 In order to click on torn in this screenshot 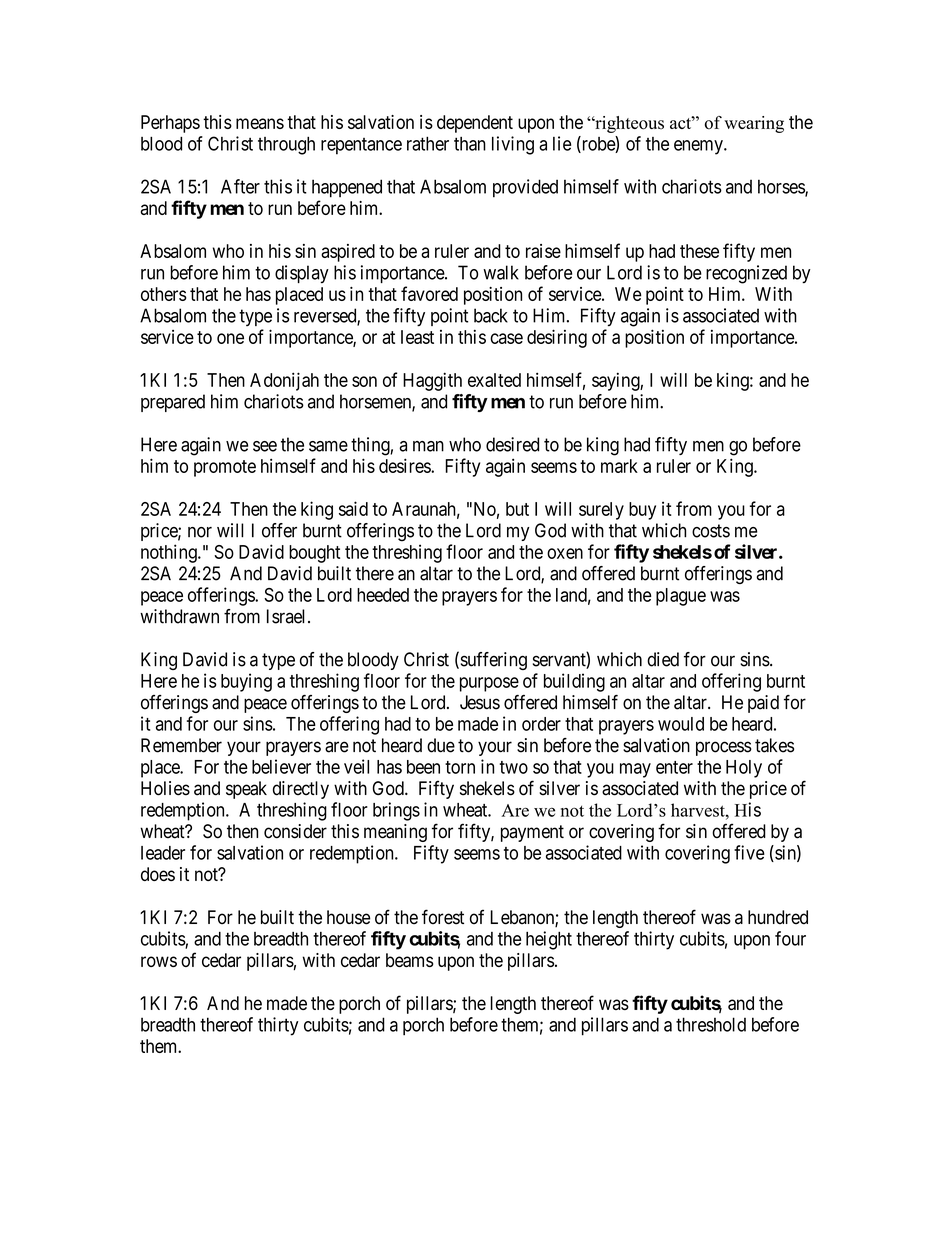, I will do `click(460, 767)`.
